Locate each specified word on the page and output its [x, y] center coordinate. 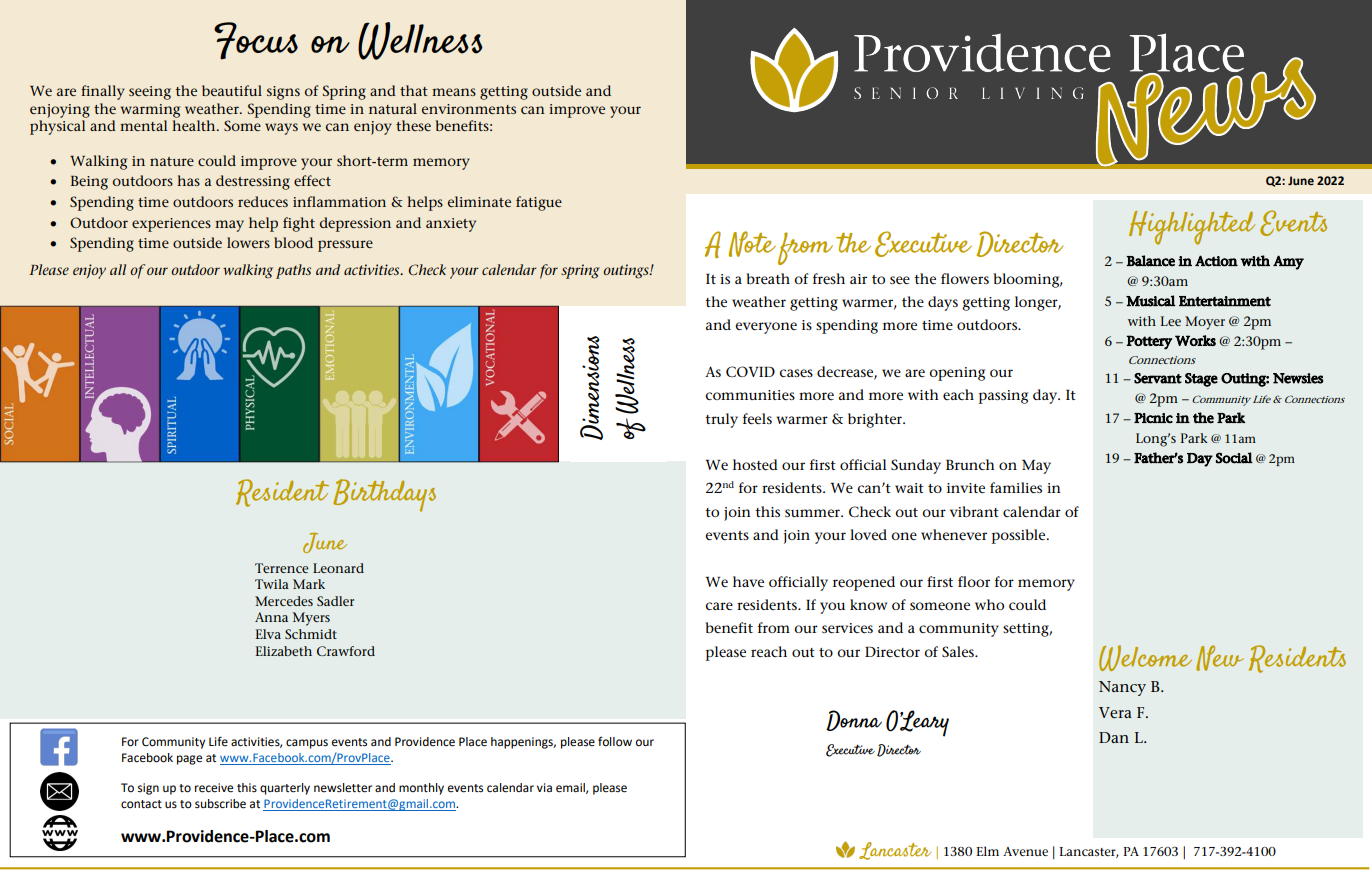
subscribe [220, 804]
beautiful [232, 90]
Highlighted [1192, 228]
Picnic [1153, 418]
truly [721, 420]
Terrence [281, 568]
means [454, 92]
